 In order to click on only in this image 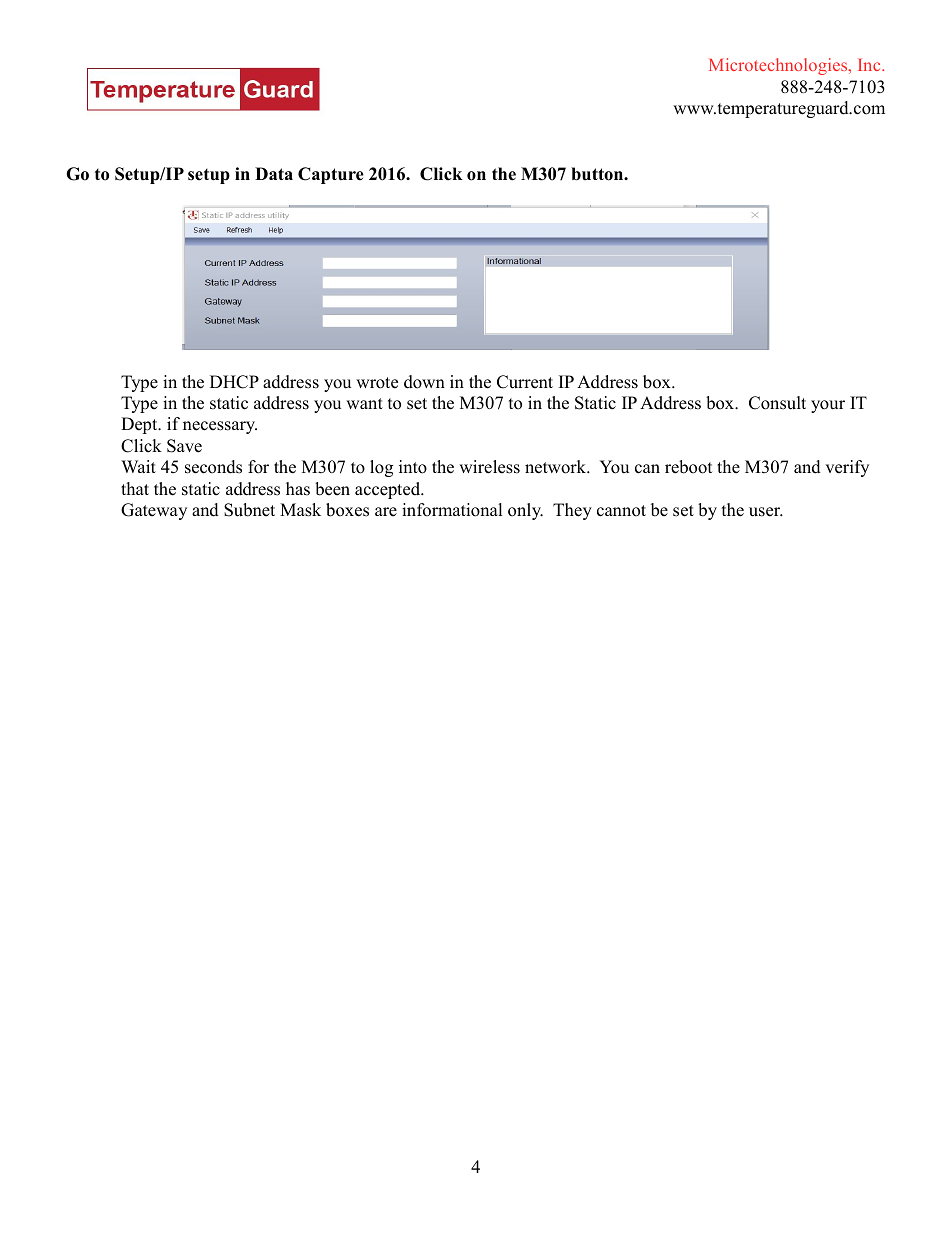, I will do `click(525, 511)`.
